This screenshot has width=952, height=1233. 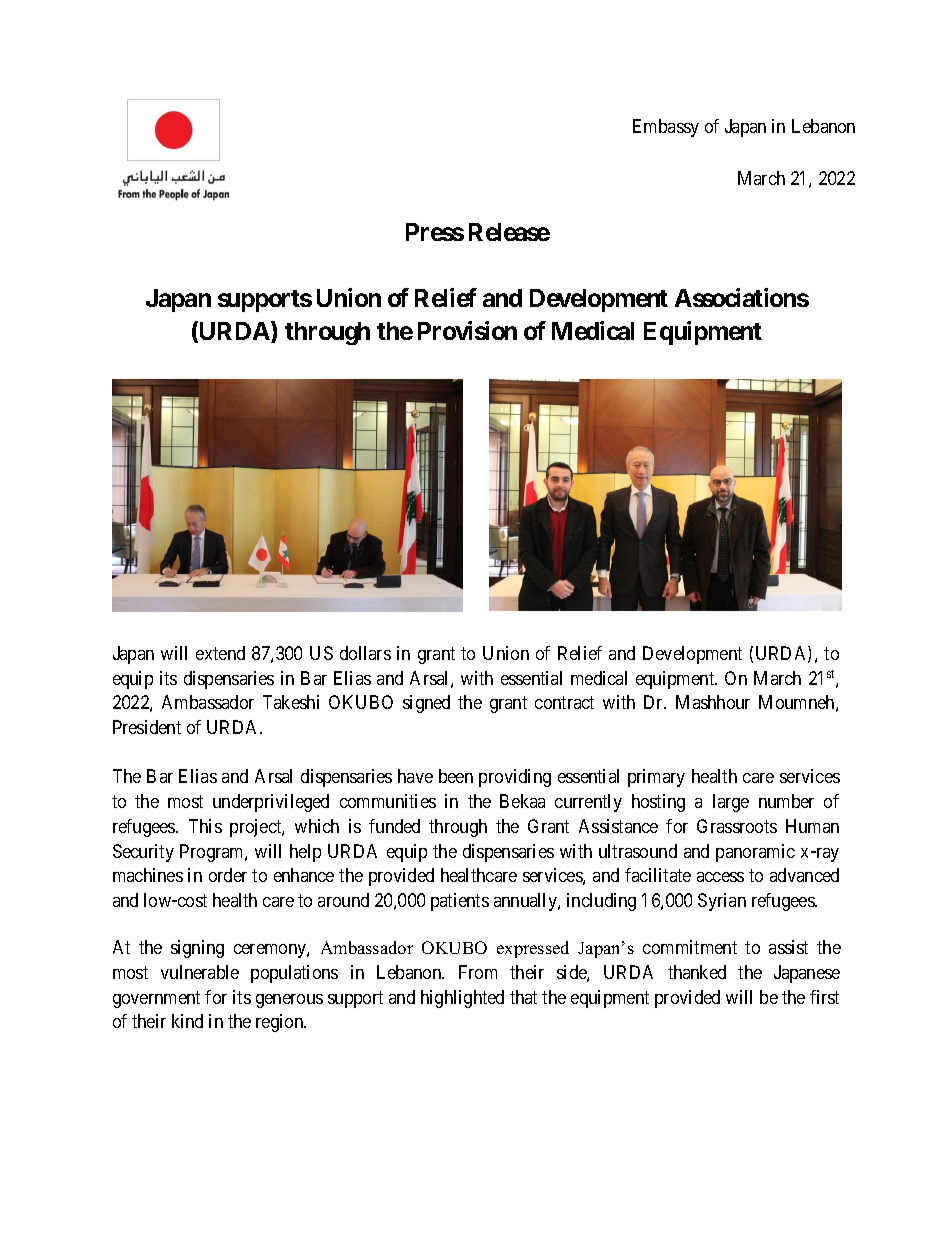 I want to click on signed, so click(x=426, y=704).
